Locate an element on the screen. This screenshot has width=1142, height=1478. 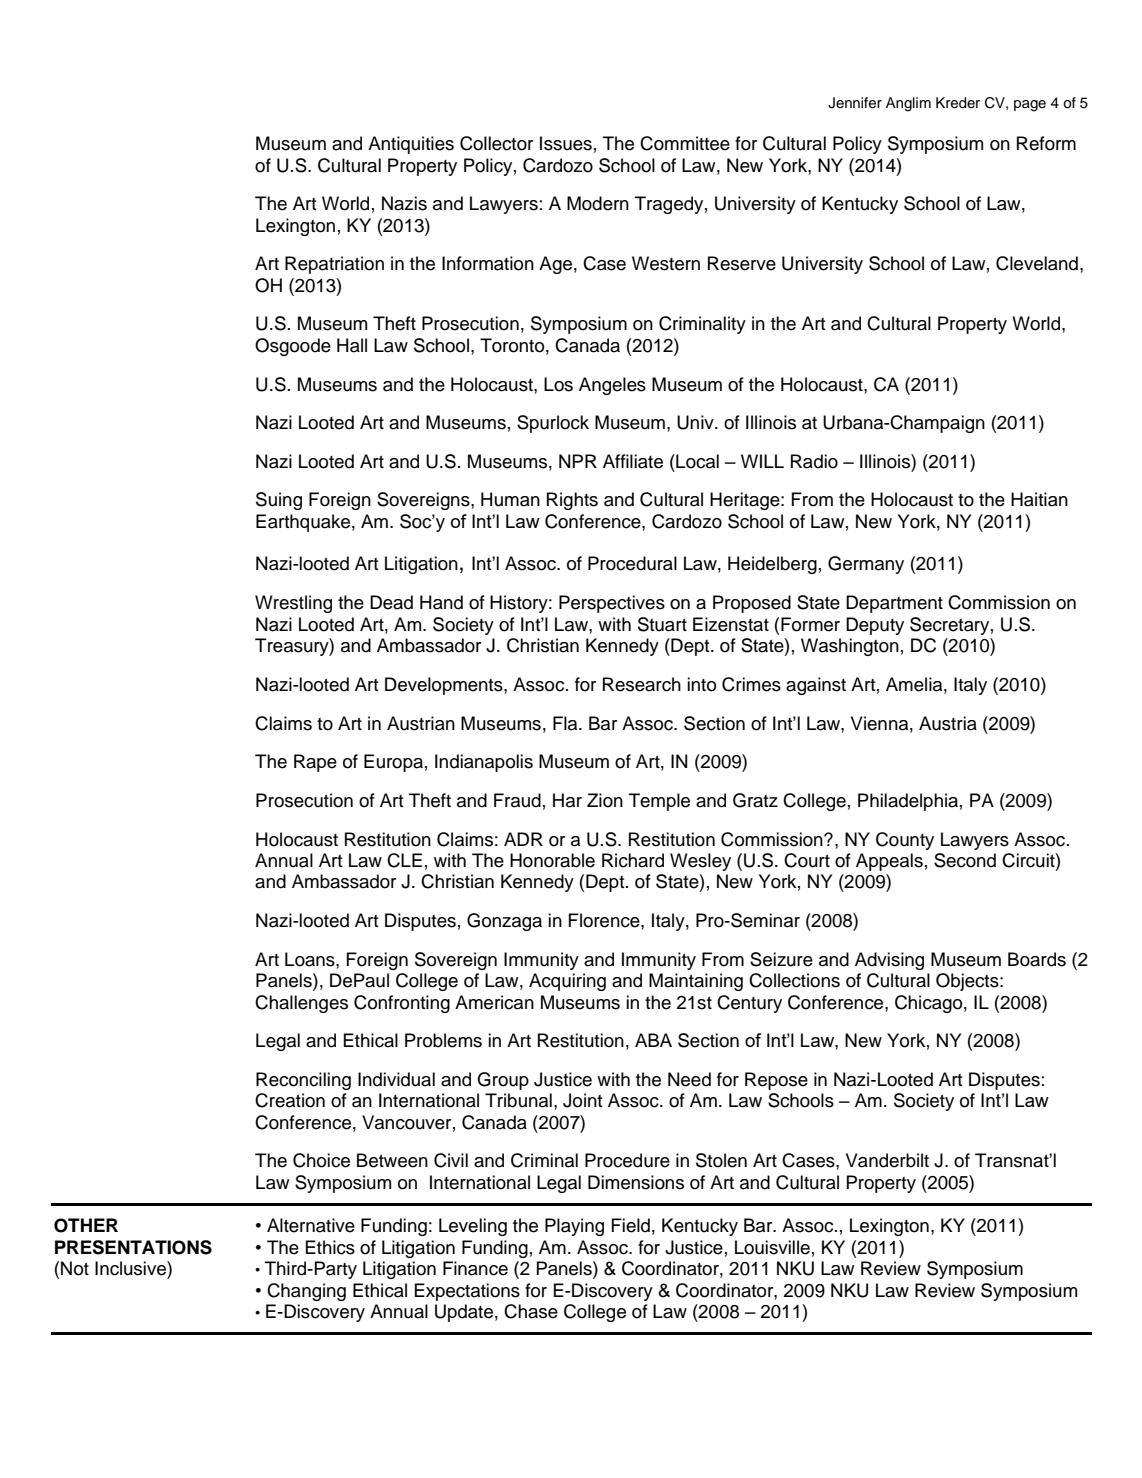
Germany is located at coordinates (866, 565).
